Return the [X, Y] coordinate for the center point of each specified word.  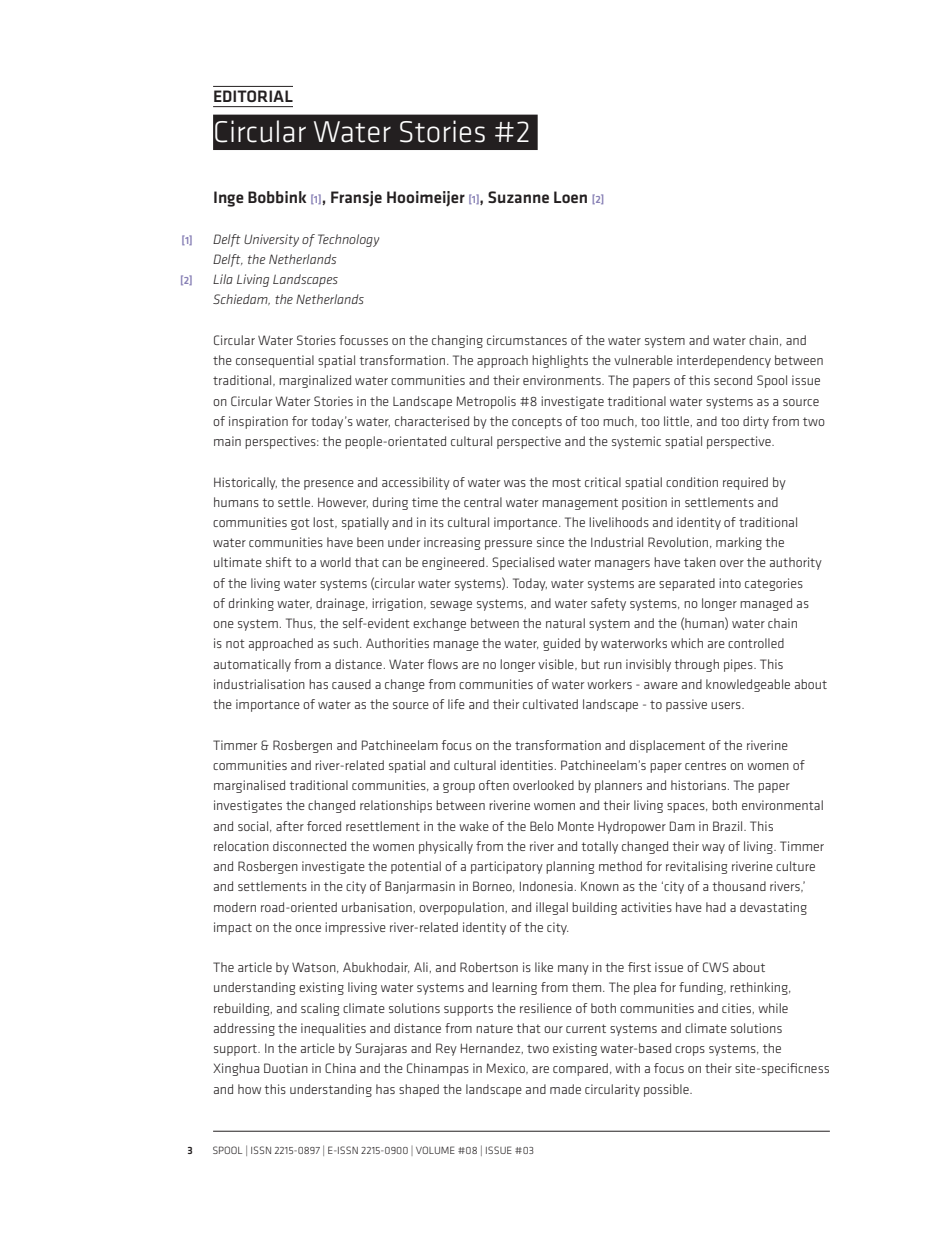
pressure [508, 545]
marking [739, 543]
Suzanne [518, 197]
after [290, 826]
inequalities [333, 1029]
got [300, 524]
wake [474, 826]
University [271, 240]
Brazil [729, 826]
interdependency [724, 361]
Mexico [506, 1068]
